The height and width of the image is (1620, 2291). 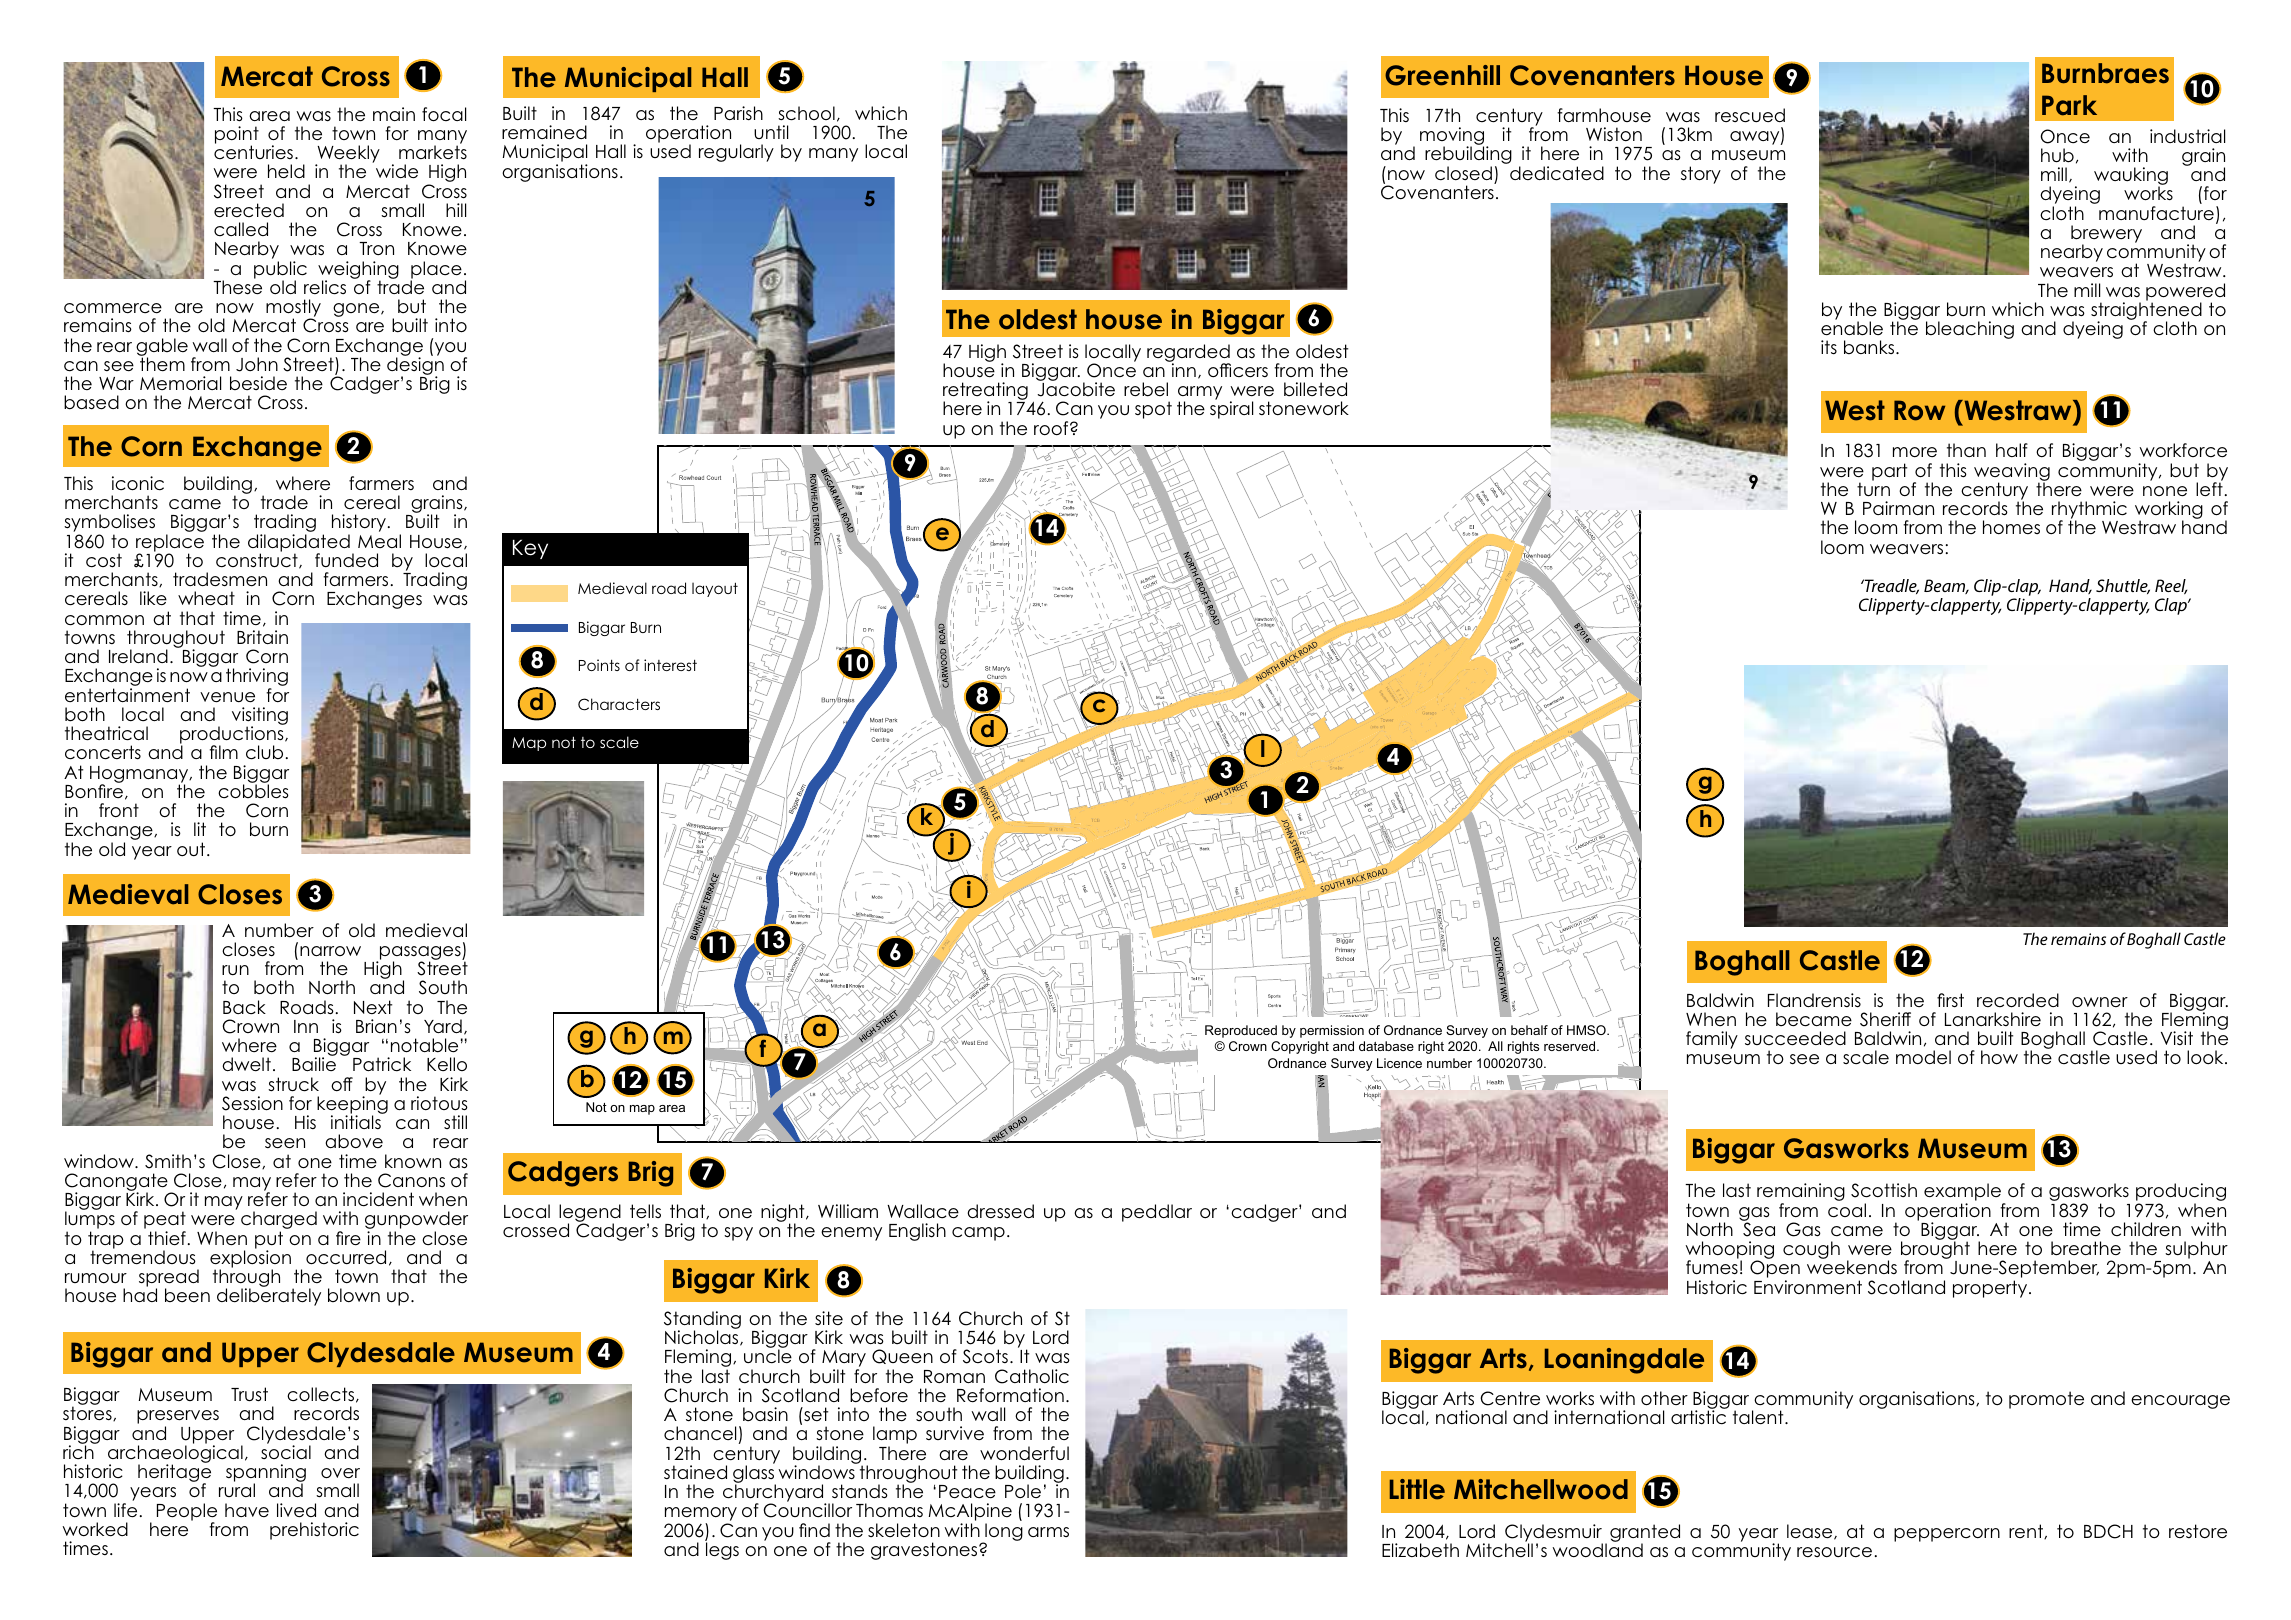 I want to click on Reproduced, so click(x=1241, y=1031).
